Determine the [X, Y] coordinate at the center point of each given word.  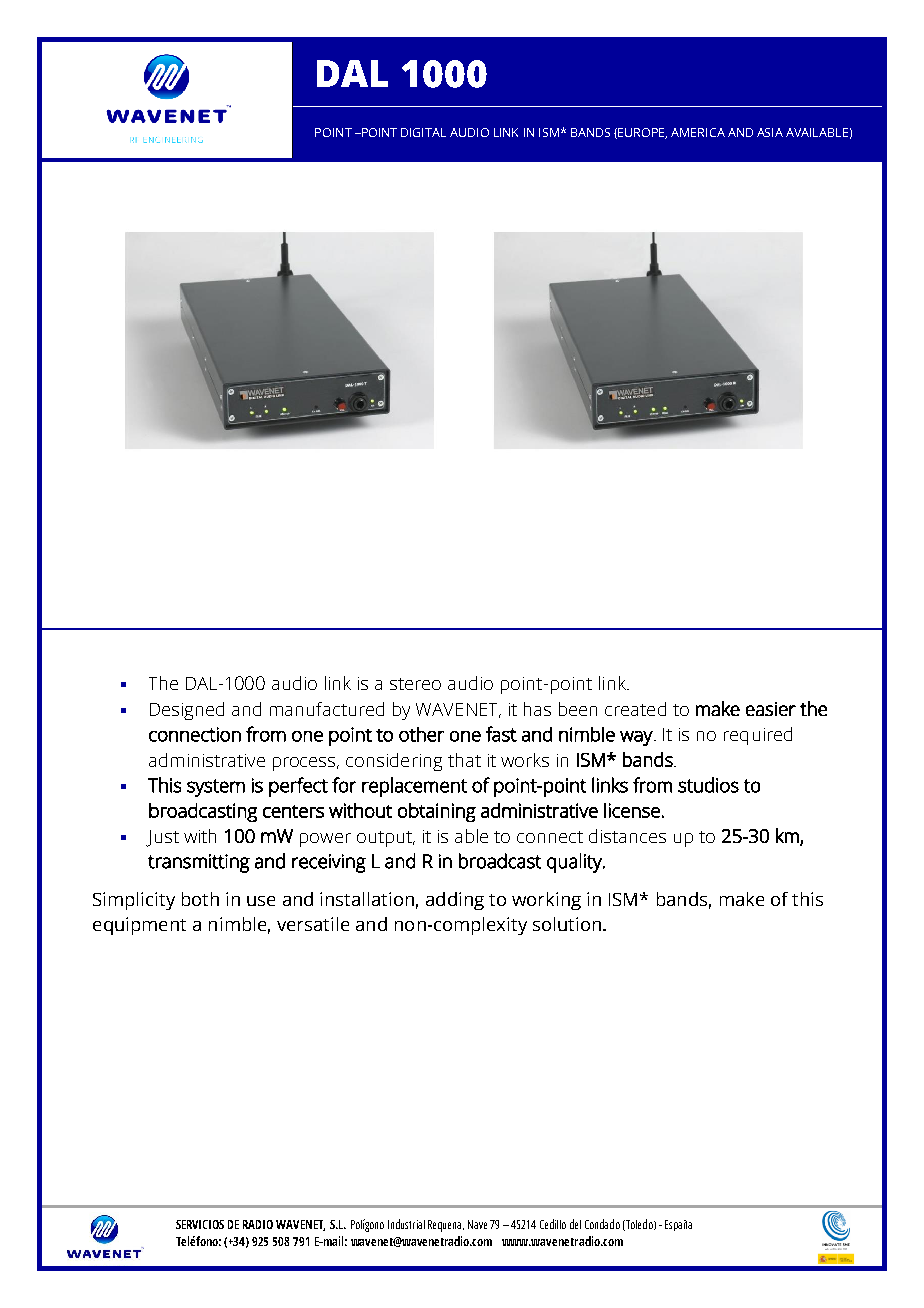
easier [771, 709]
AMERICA [698, 132]
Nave [477, 1224]
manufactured [327, 709]
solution [568, 924]
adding [455, 901]
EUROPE [642, 133]
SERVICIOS [200, 1224]
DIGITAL [423, 132]
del [575, 1224]
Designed [187, 711]
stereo [415, 684]
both [200, 899]
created [635, 709]
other [421, 734]
